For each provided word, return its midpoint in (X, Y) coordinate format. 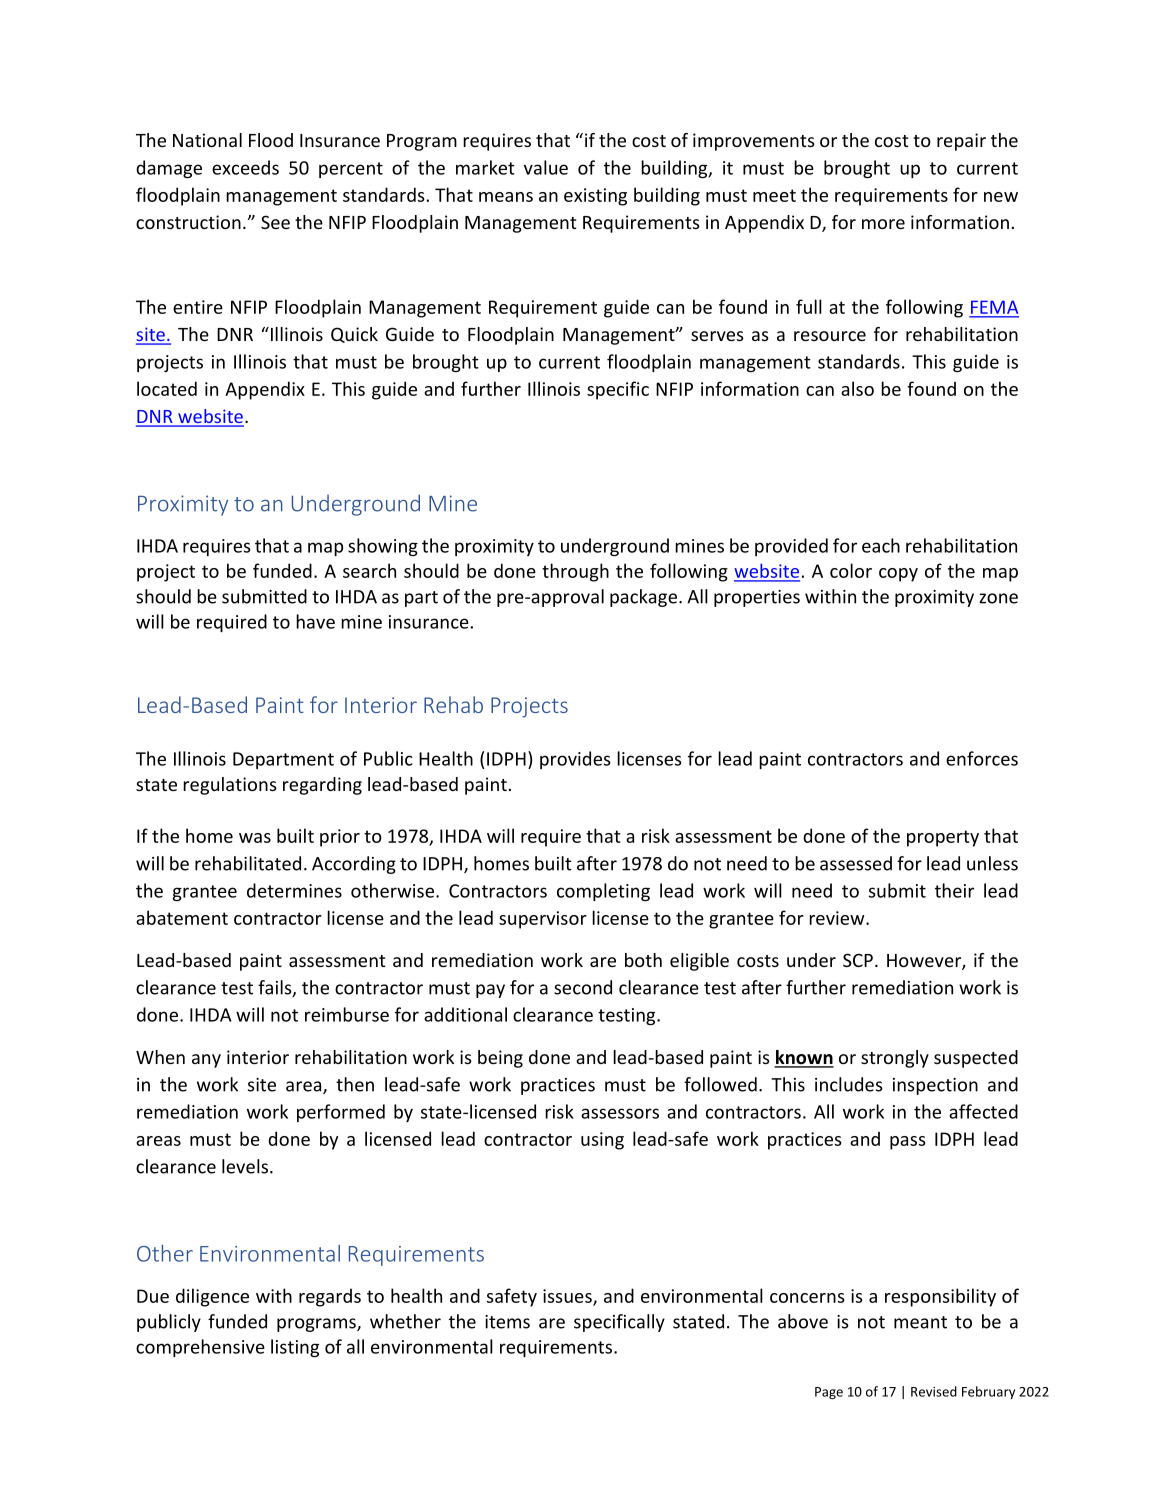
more (883, 224)
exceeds (245, 167)
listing (295, 1348)
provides (575, 760)
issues (568, 1297)
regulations (230, 786)
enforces (982, 758)
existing (595, 197)
